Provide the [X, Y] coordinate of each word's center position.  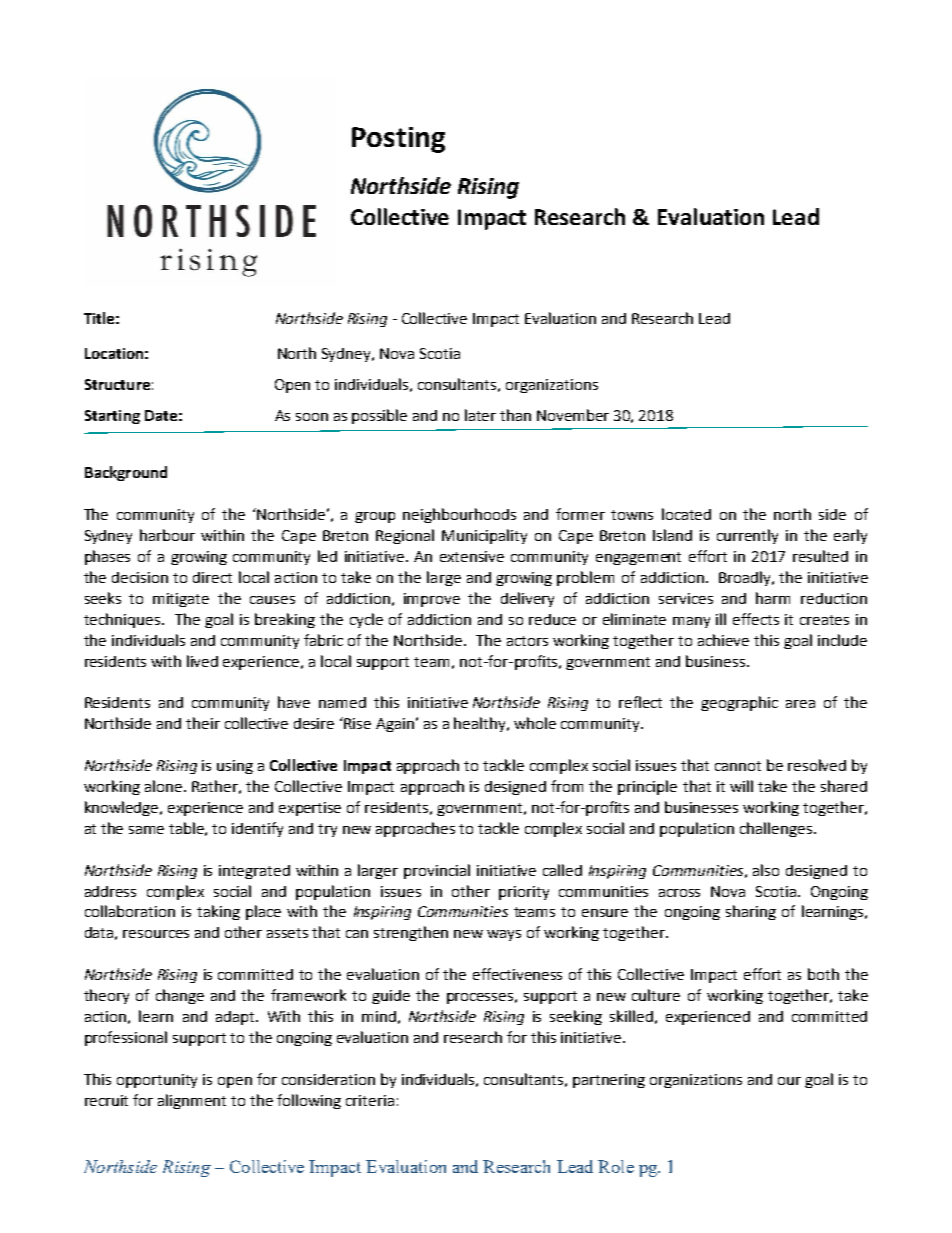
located [686, 514]
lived [202, 661]
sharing [751, 912]
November [573, 415]
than [515, 415]
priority [524, 893]
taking [218, 912]
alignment [192, 1101]
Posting [398, 140]
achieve [723, 640]
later [480, 415]
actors [527, 641]
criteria [370, 1100]
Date [161, 415]
